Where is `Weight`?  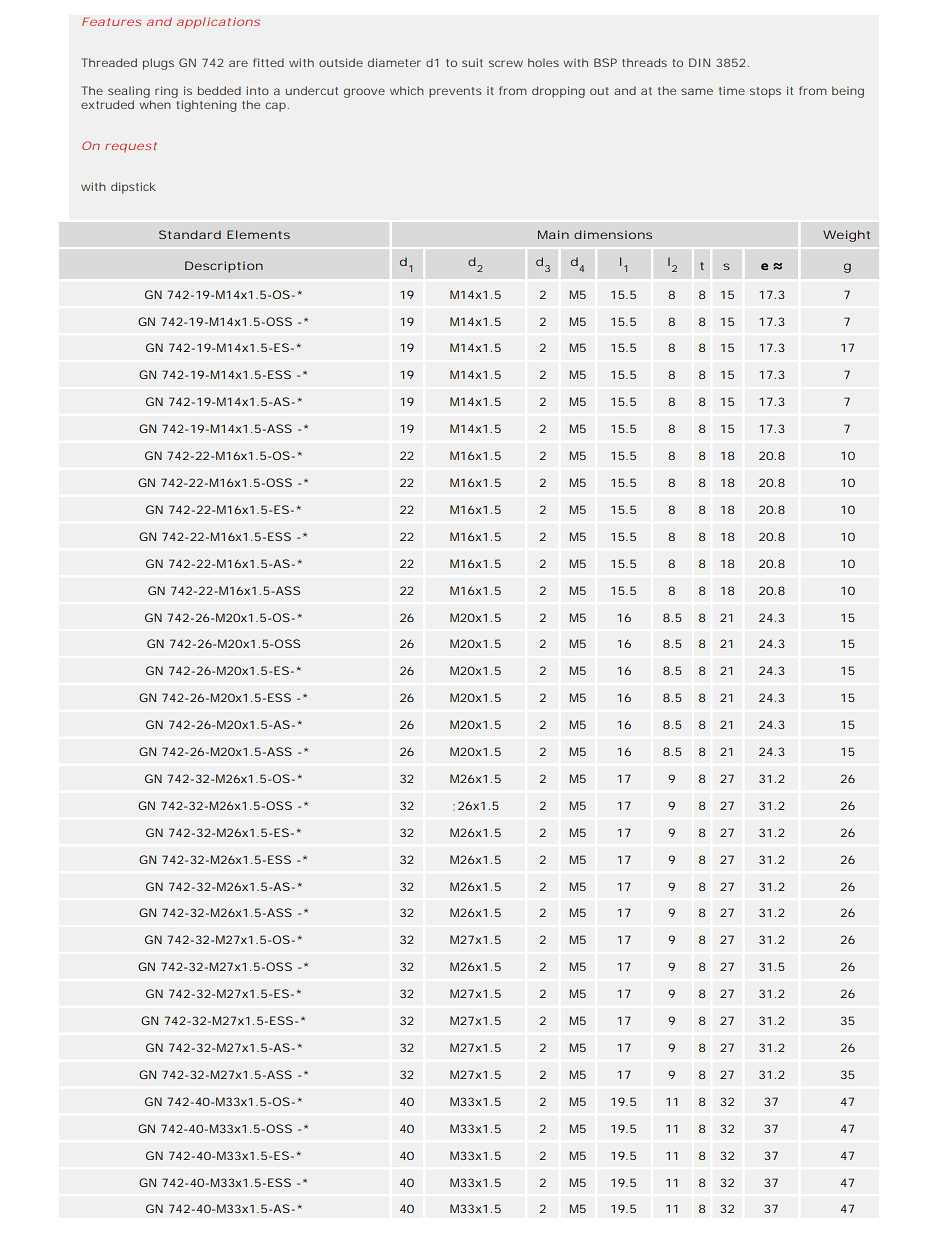
Weight is located at coordinates (846, 236).
